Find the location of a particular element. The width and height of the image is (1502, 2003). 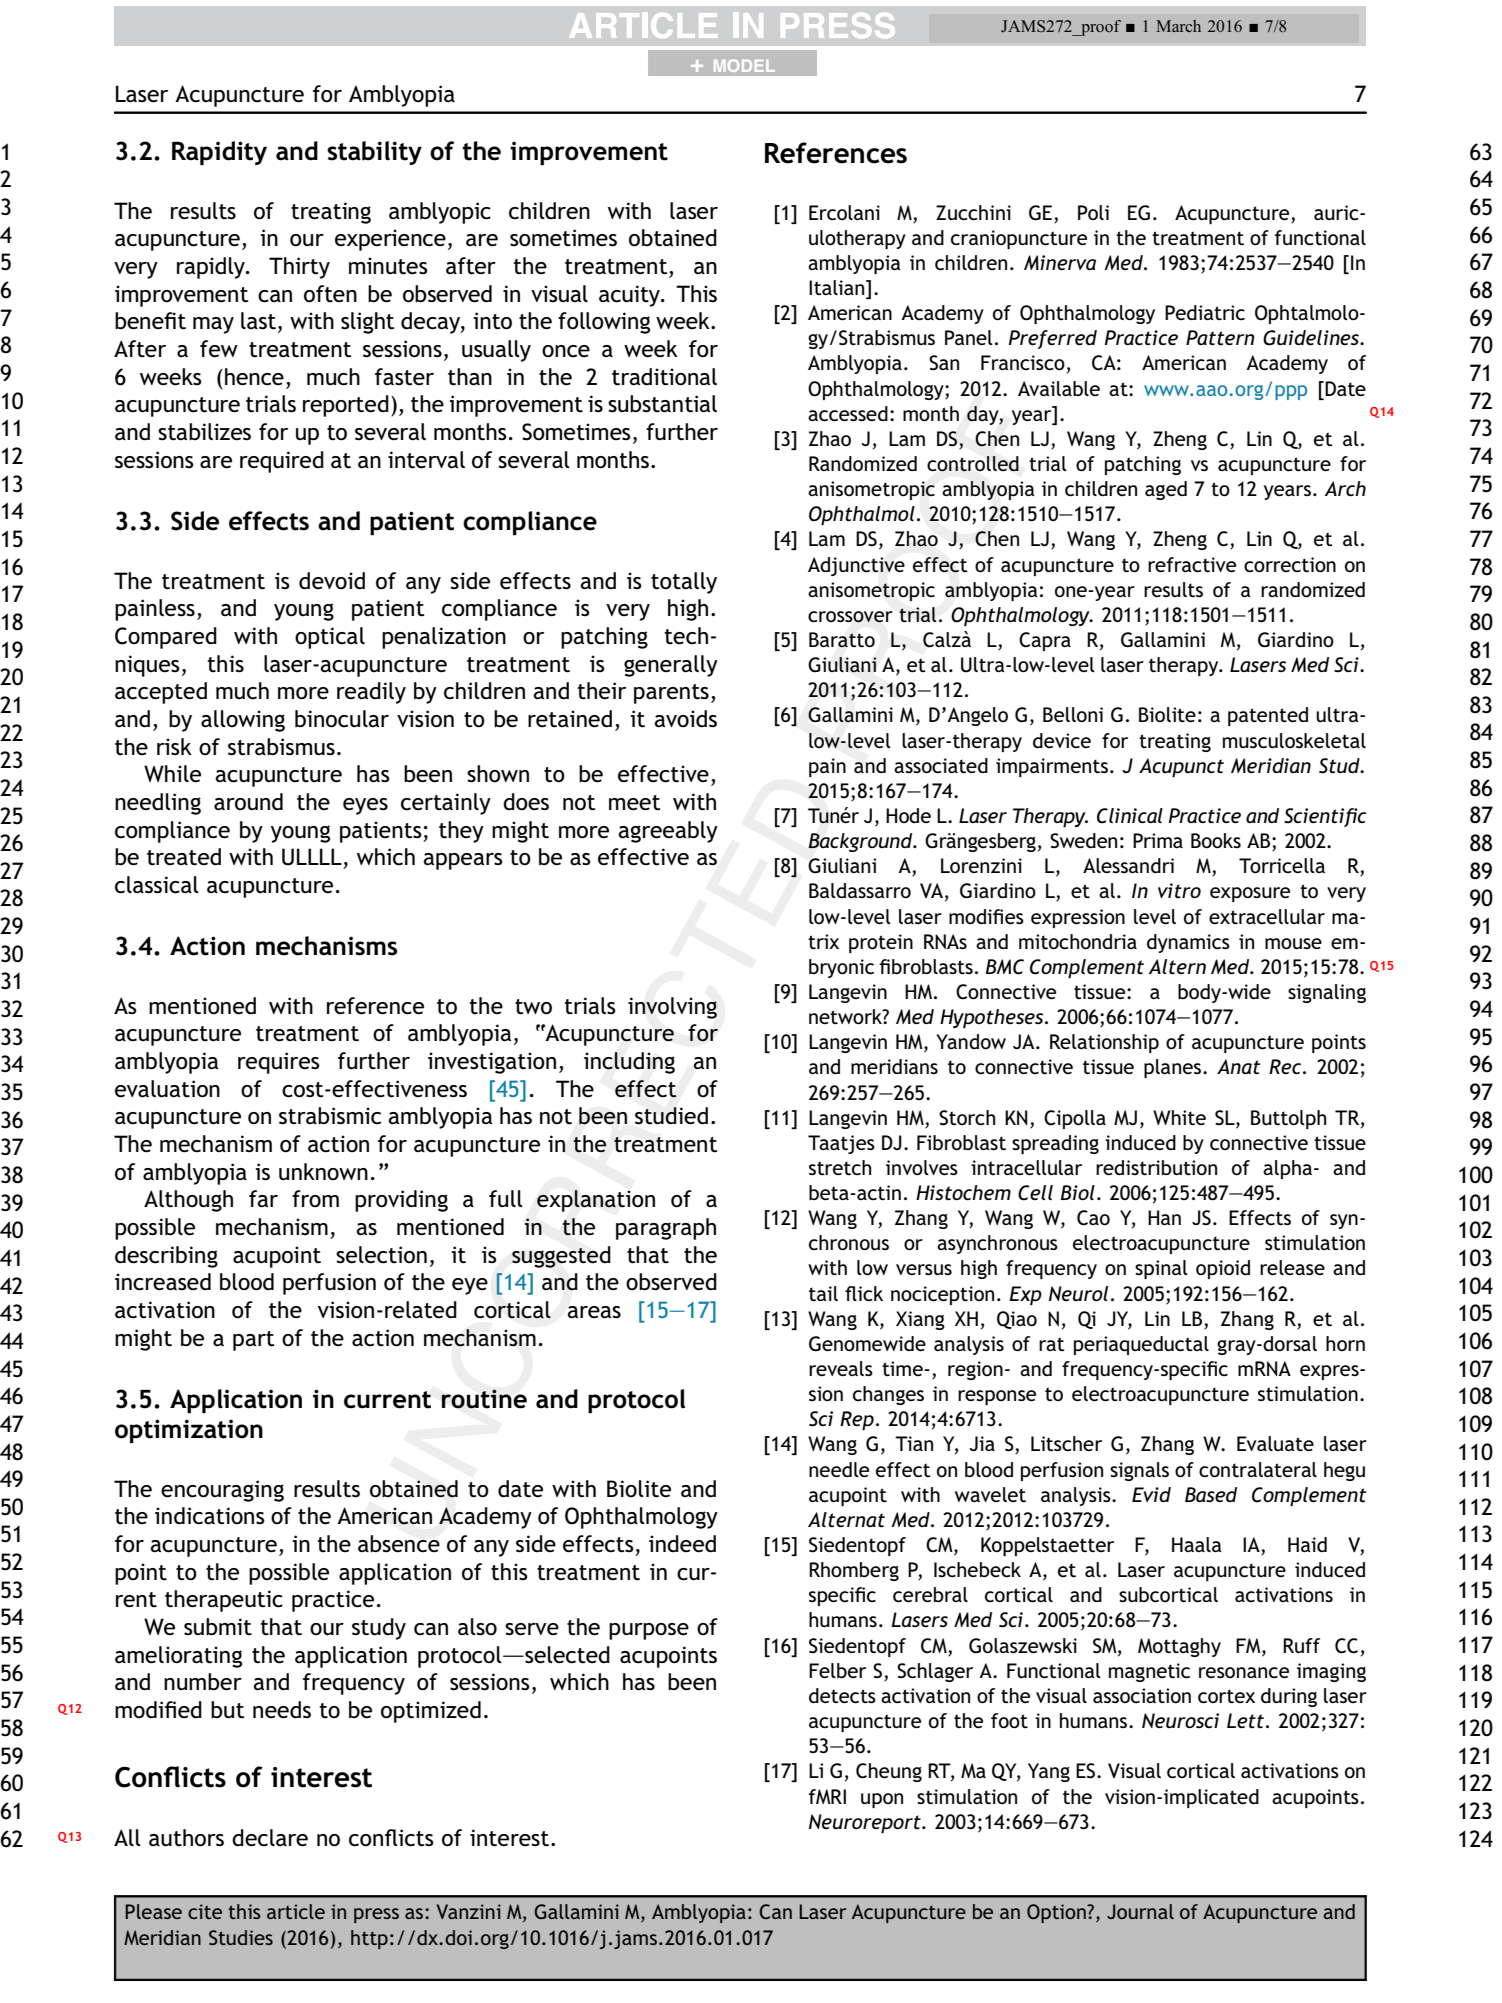

indeed is located at coordinates (682, 1544).
